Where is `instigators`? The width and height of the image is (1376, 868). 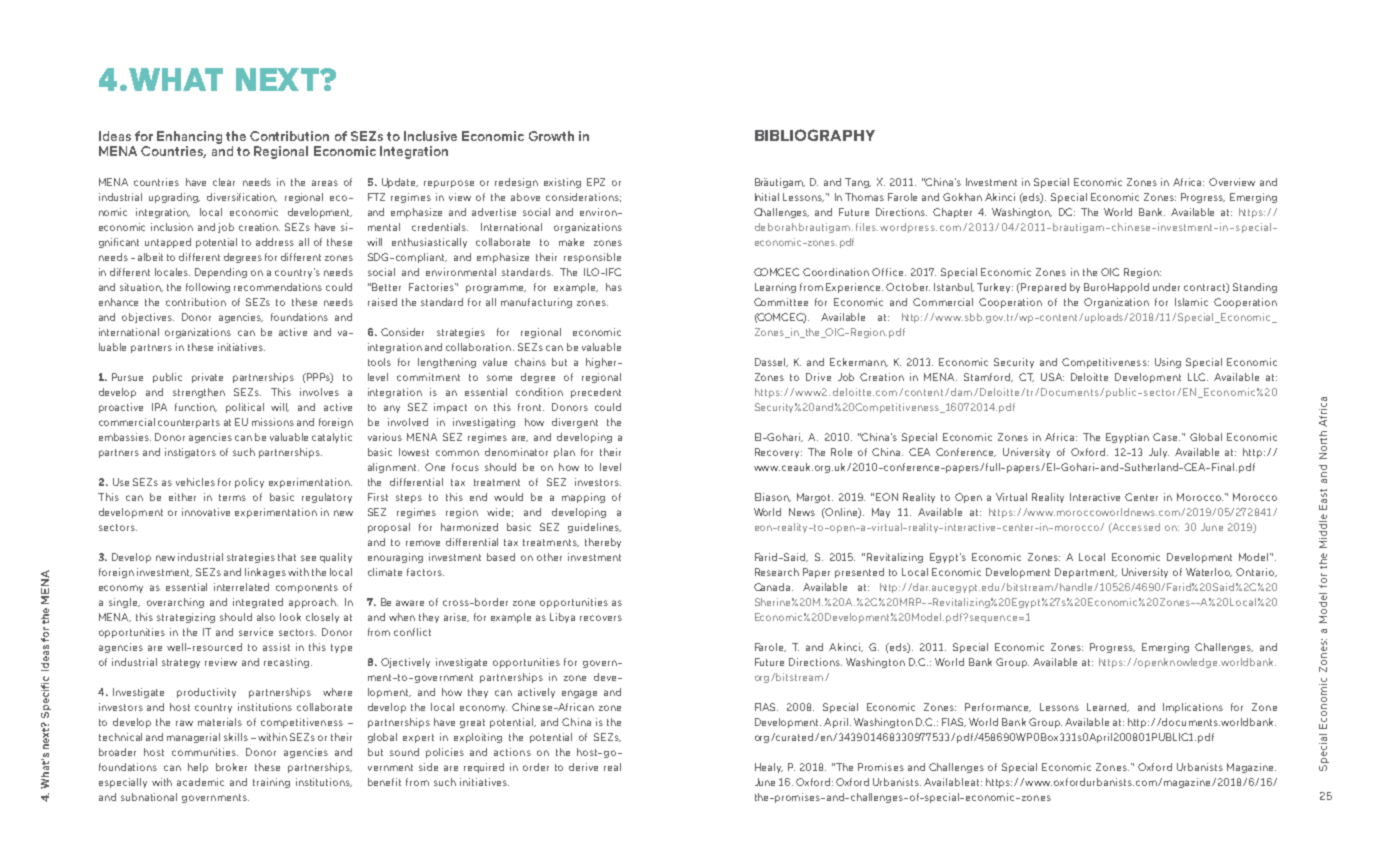
instigators is located at coordinates (190, 453).
